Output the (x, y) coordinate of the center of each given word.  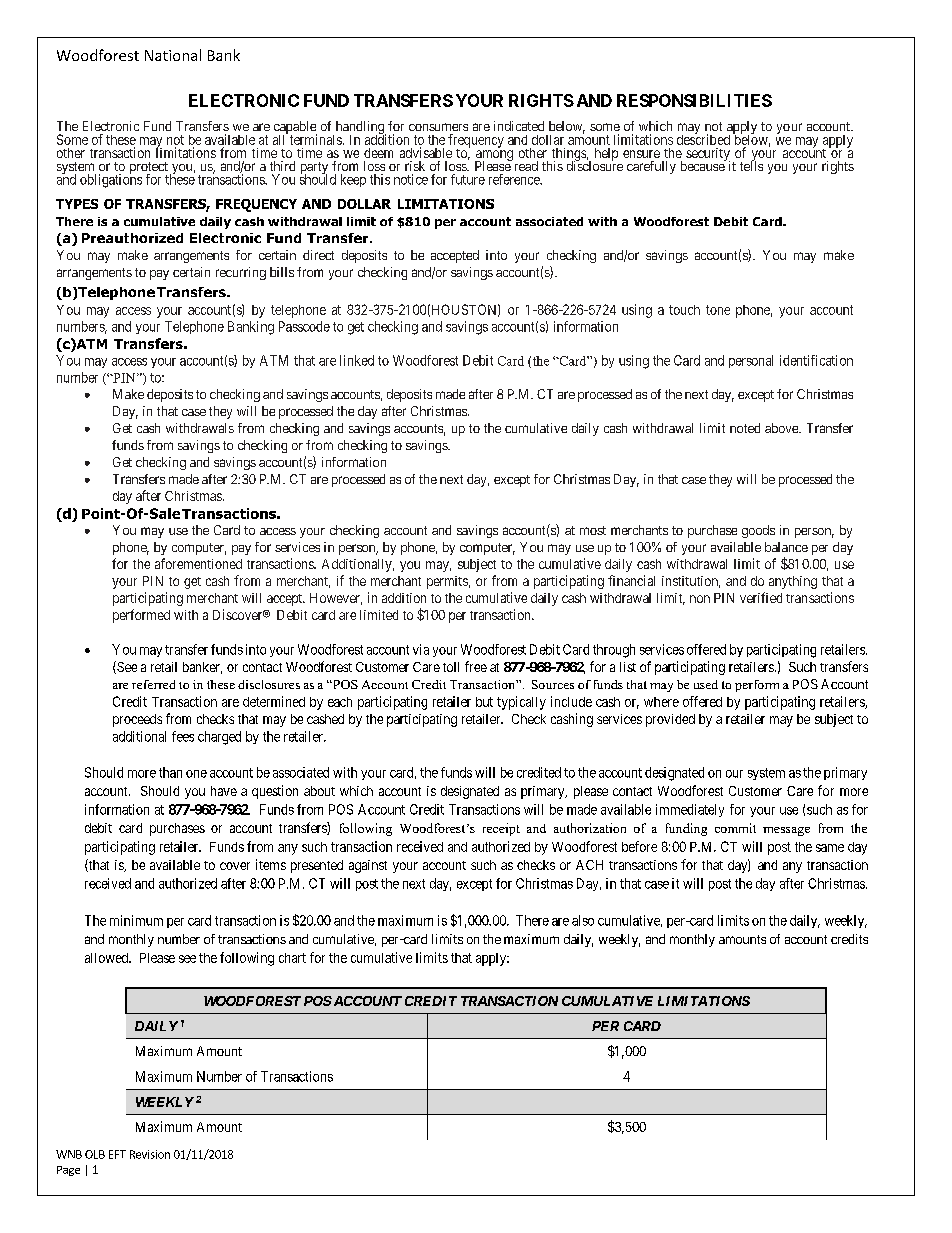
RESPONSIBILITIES (694, 100)
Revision (150, 1154)
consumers (438, 127)
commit (735, 828)
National (173, 55)
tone (718, 310)
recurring (241, 273)
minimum (136, 920)
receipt (501, 829)
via (421, 649)
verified (761, 597)
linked (357, 360)
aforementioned (198, 563)
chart (292, 958)
